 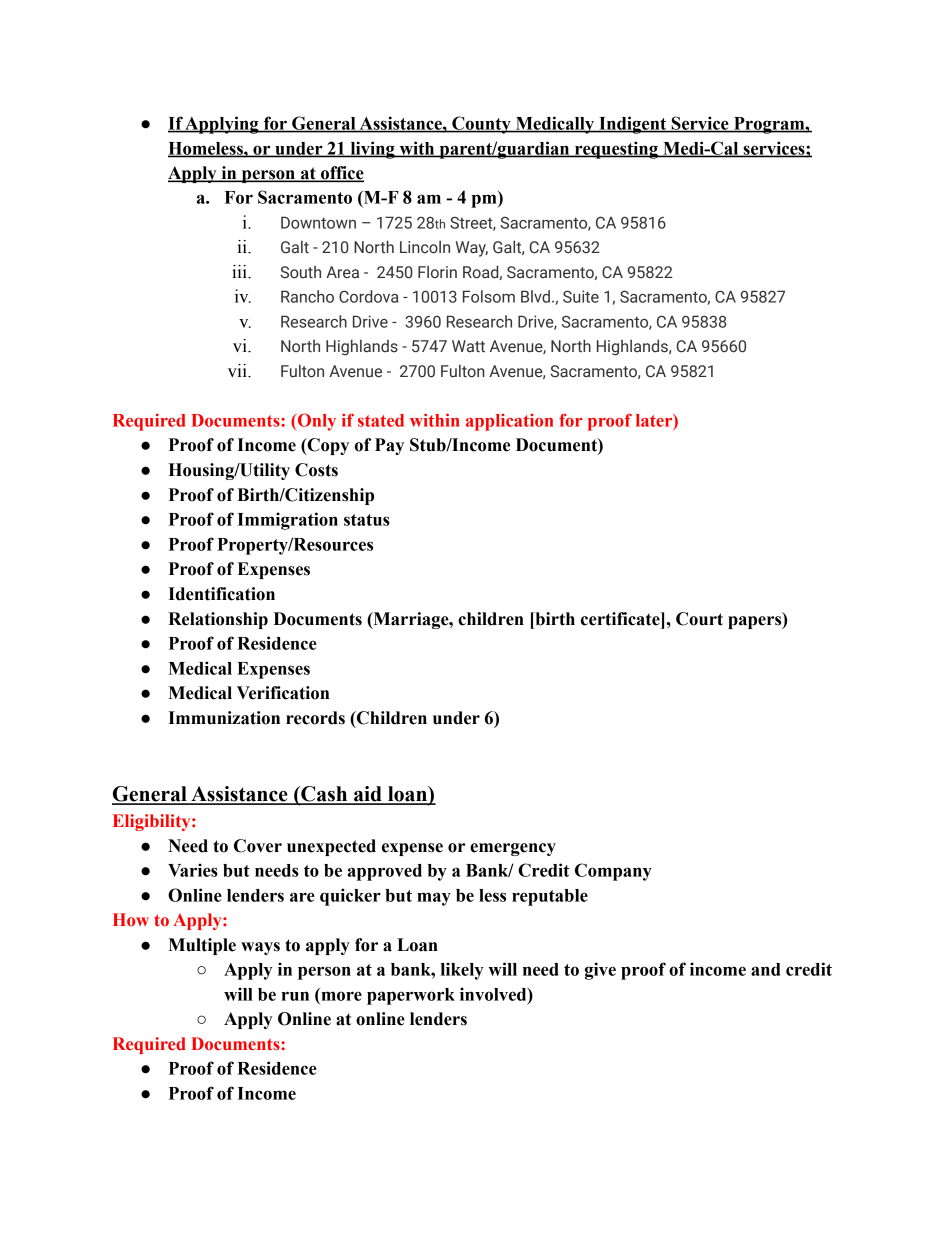 What do you see at coordinates (221, 594) in the screenshot?
I see `Identification` at bounding box center [221, 594].
